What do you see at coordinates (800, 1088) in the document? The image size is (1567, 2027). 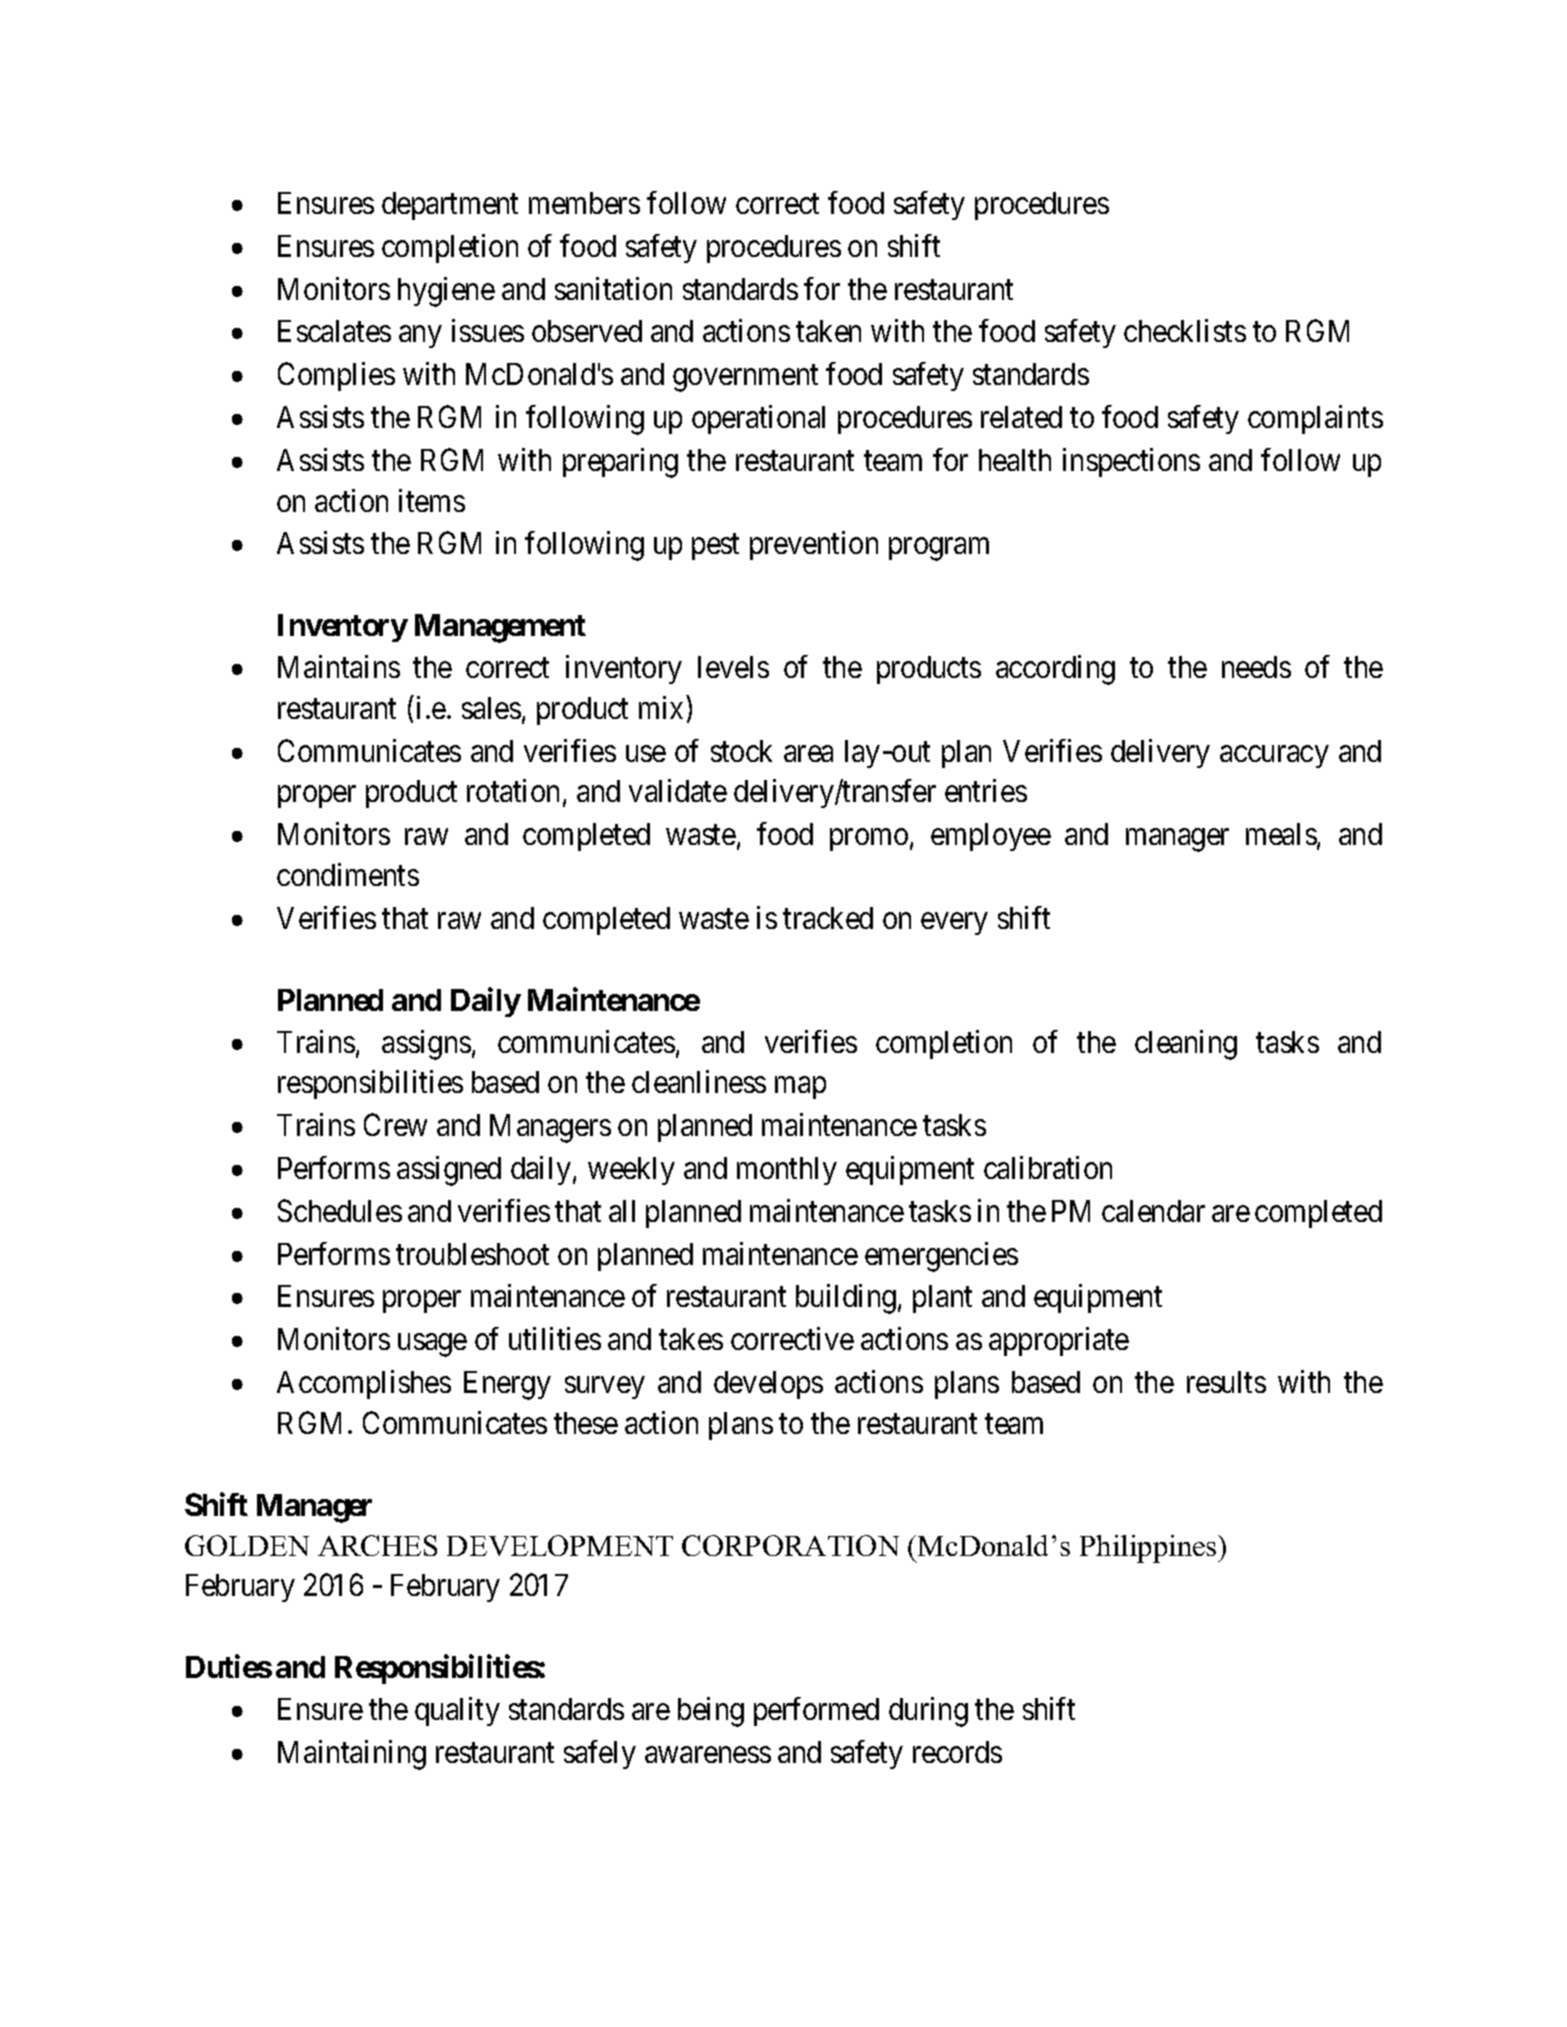 I see `map` at bounding box center [800, 1088].
